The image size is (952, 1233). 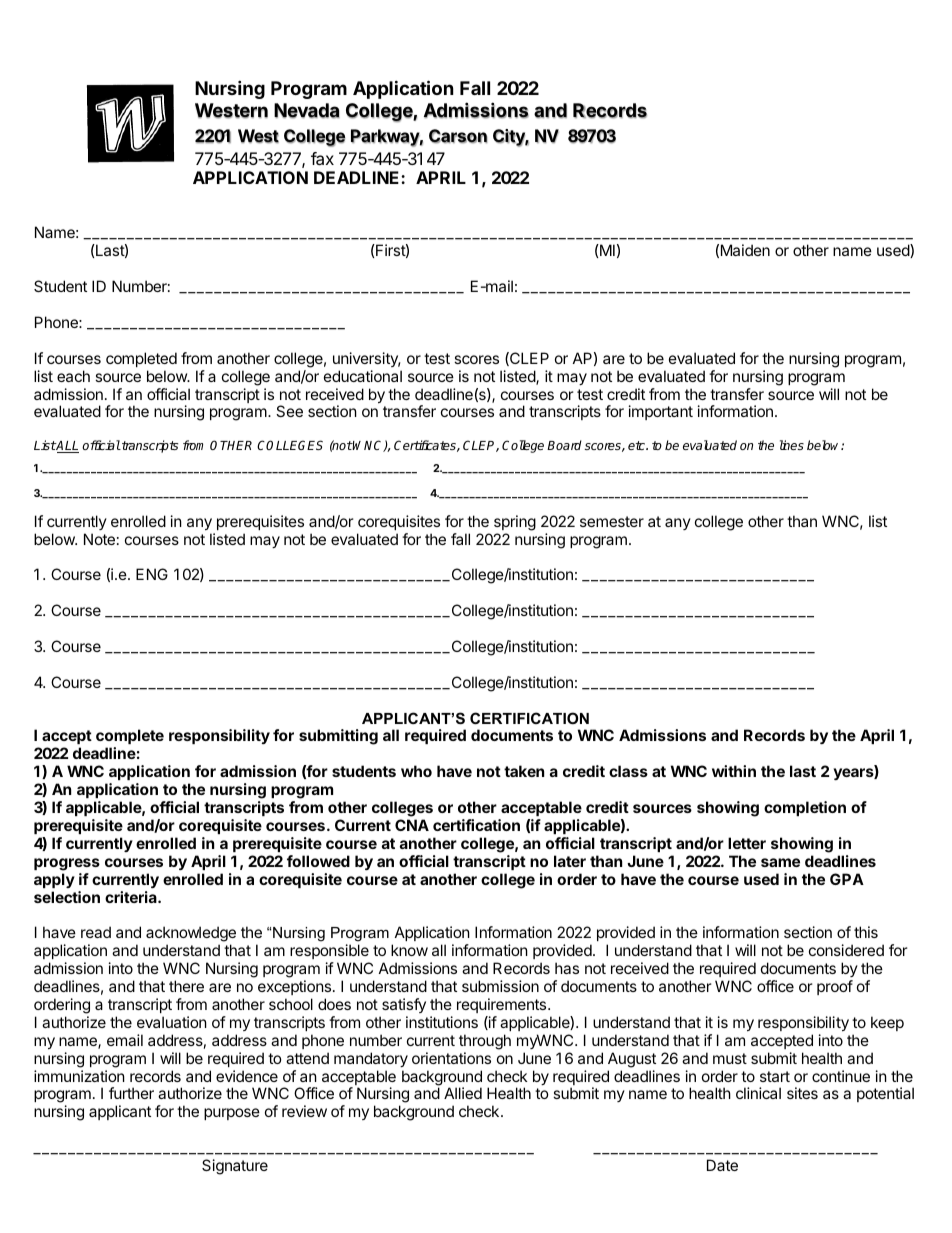 What do you see at coordinates (307, 111) in the page?
I see `Nevada` at bounding box center [307, 111].
